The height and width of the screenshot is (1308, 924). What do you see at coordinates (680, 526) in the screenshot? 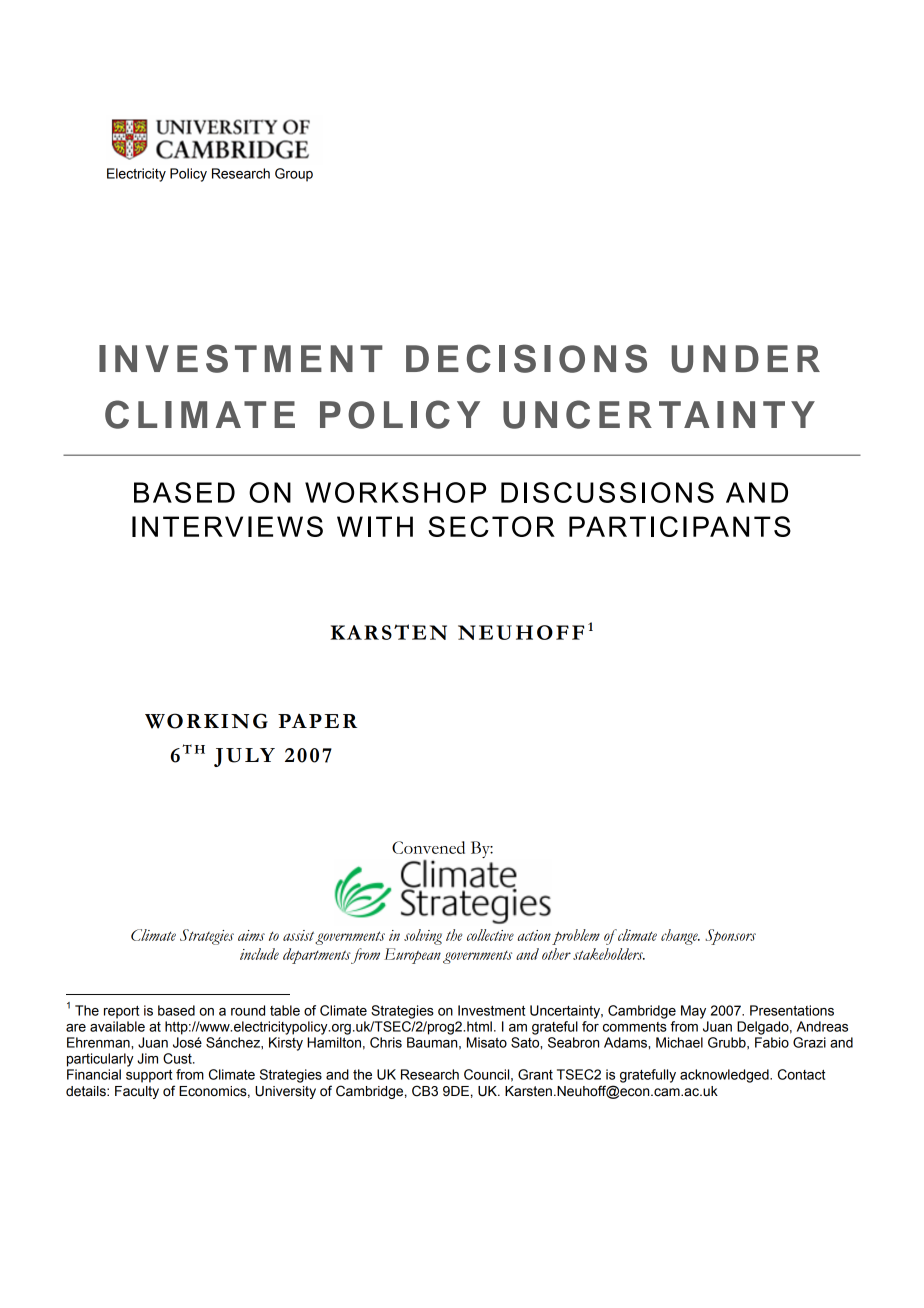
I see `PARTICIPANTS` at bounding box center [680, 526].
